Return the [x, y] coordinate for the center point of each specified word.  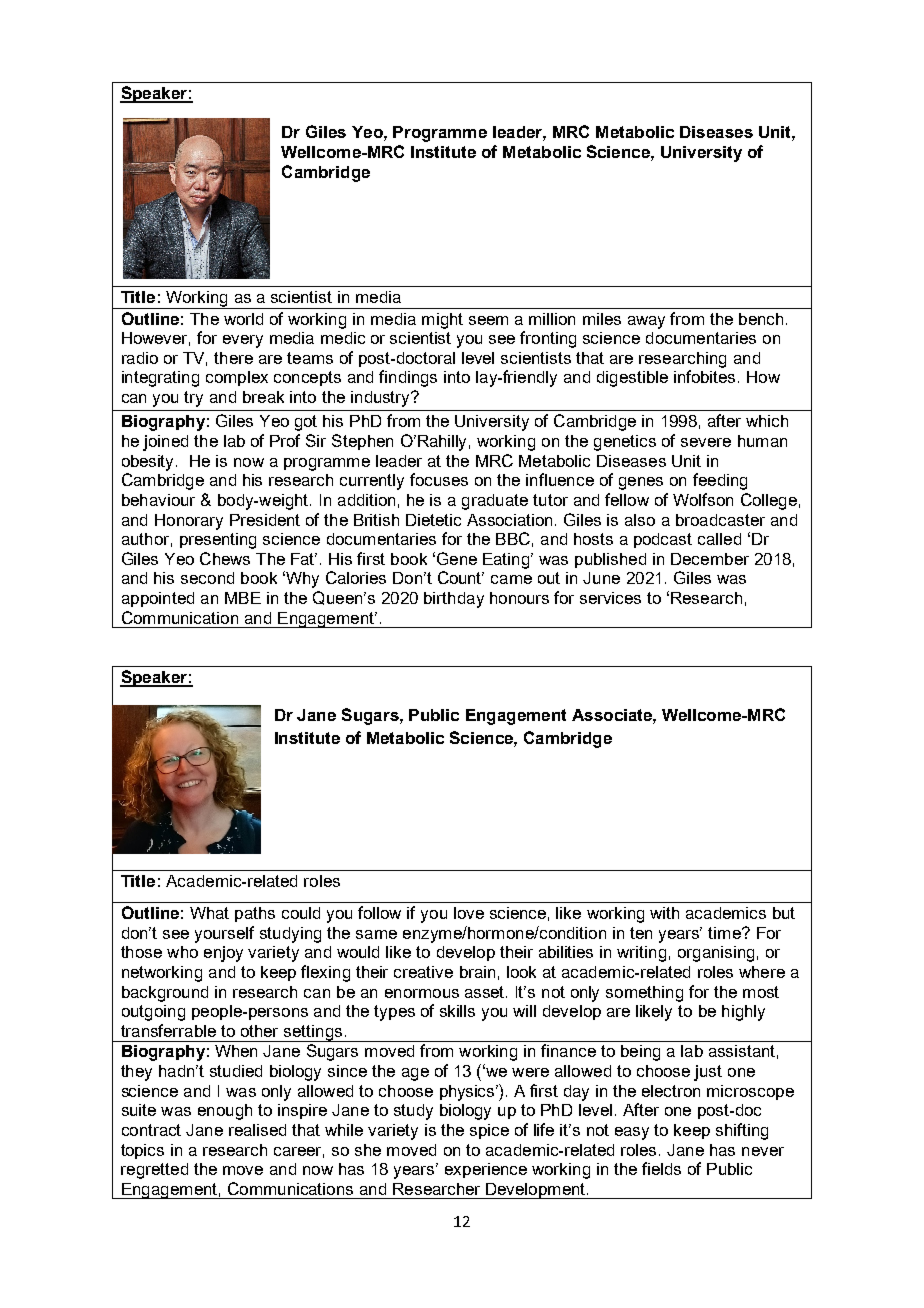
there [233, 358]
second [207, 578]
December [710, 559]
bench [761, 319]
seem [488, 320]
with [664, 913]
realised [257, 1130]
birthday [454, 600]
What [209, 913]
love [469, 913]
